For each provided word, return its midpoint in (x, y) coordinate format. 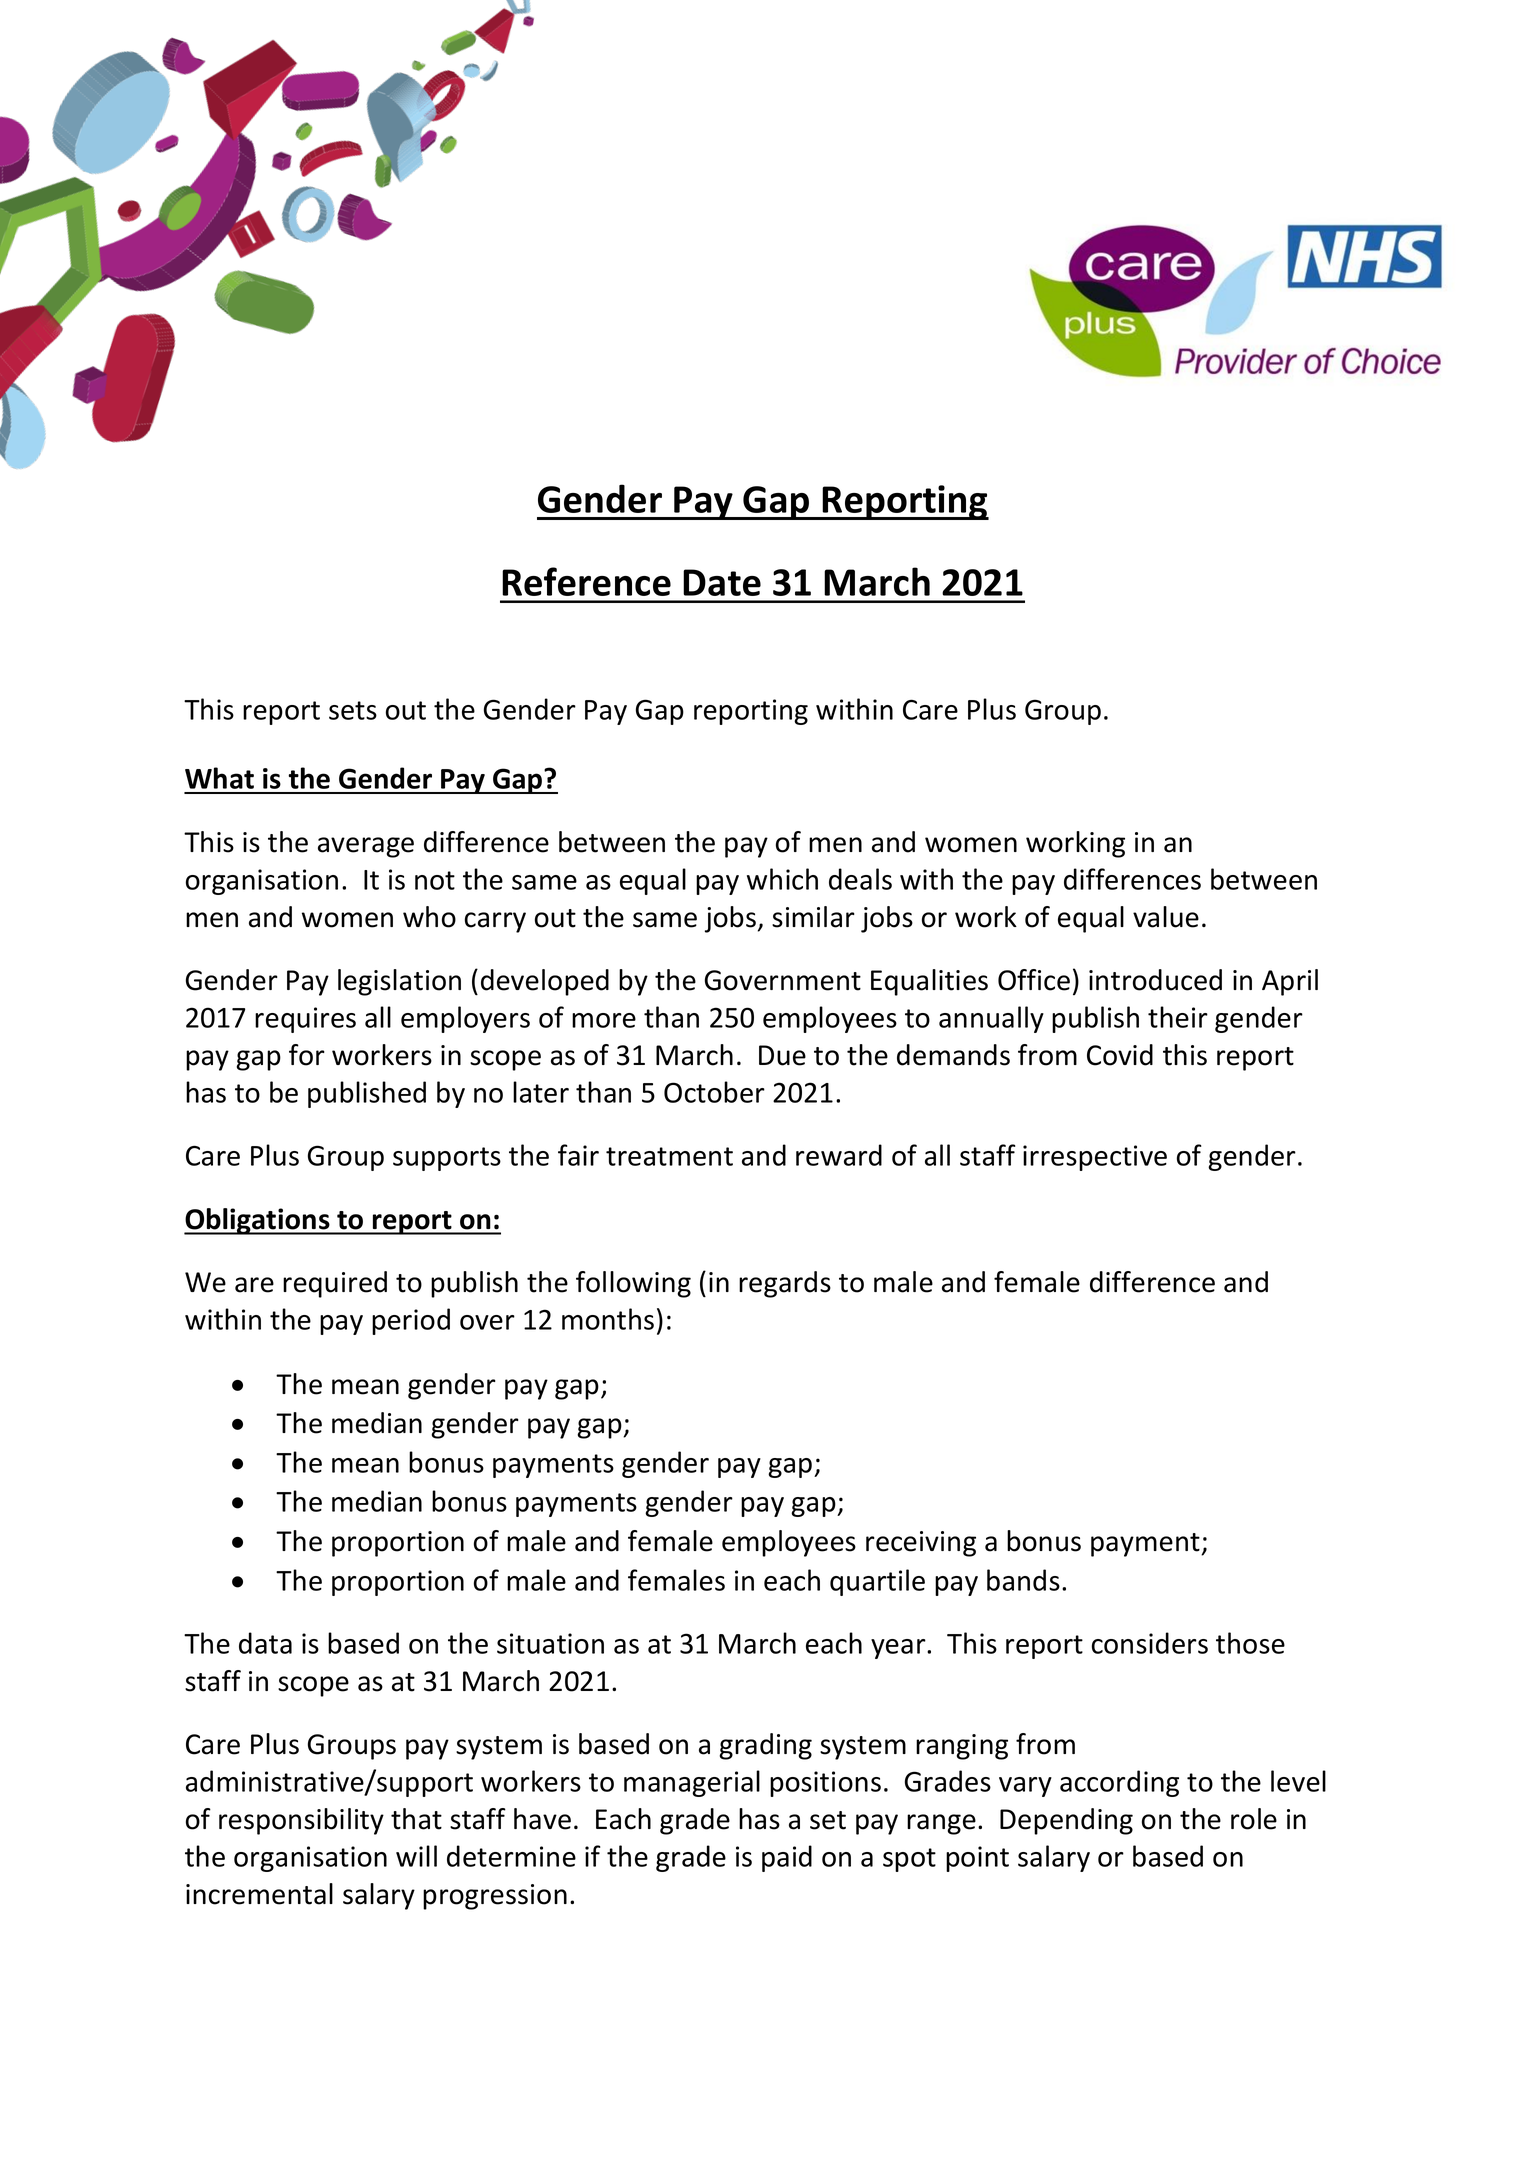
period (411, 1321)
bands (1023, 1580)
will (416, 1856)
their (1178, 1017)
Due (782, 1055)
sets (353, 710)
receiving (921, 1544)
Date (722, 582)
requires (305, 1020)
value (1166, 917)
